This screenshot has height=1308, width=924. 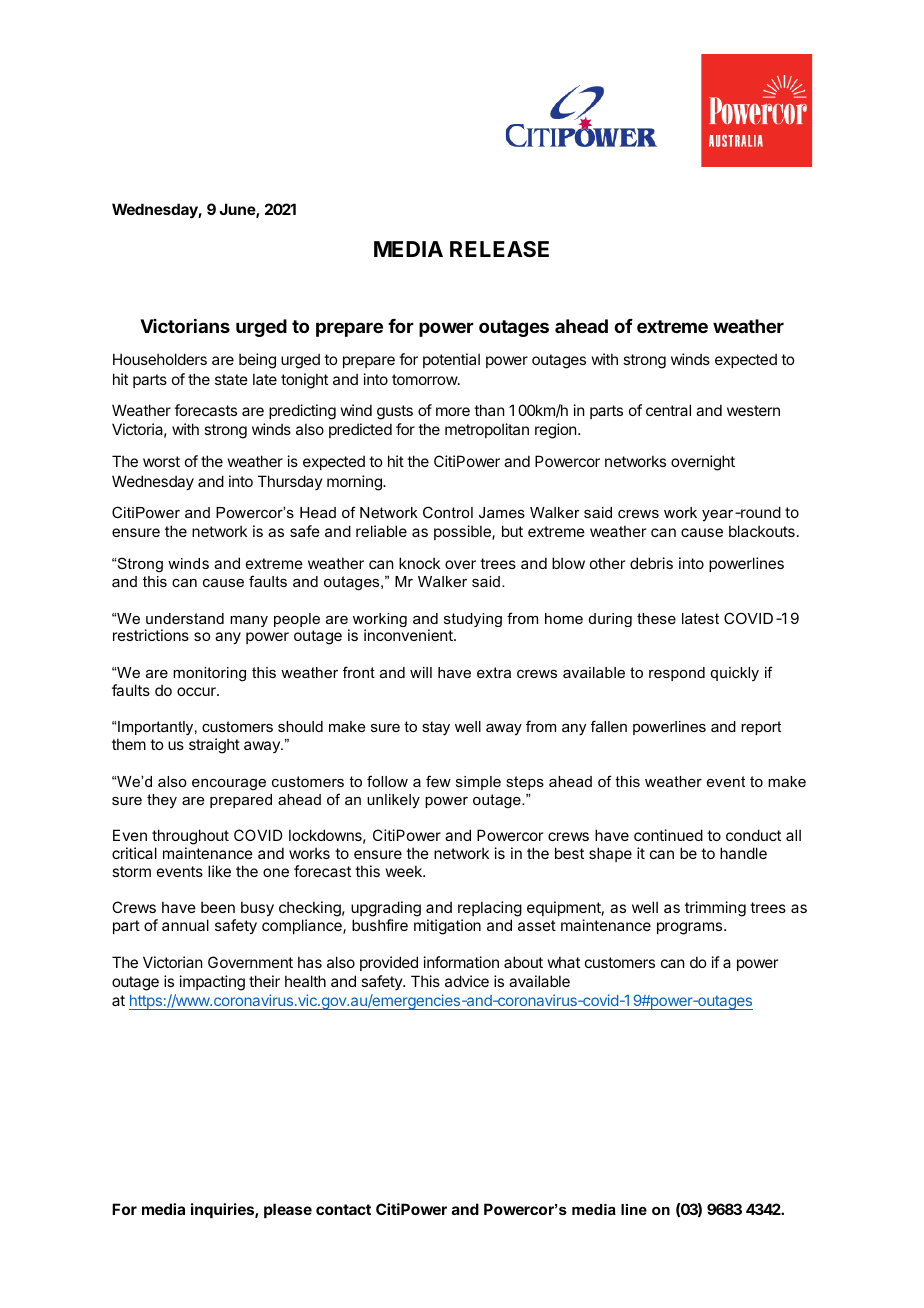 I want to click on contact, so click(x=343, y=1209).
